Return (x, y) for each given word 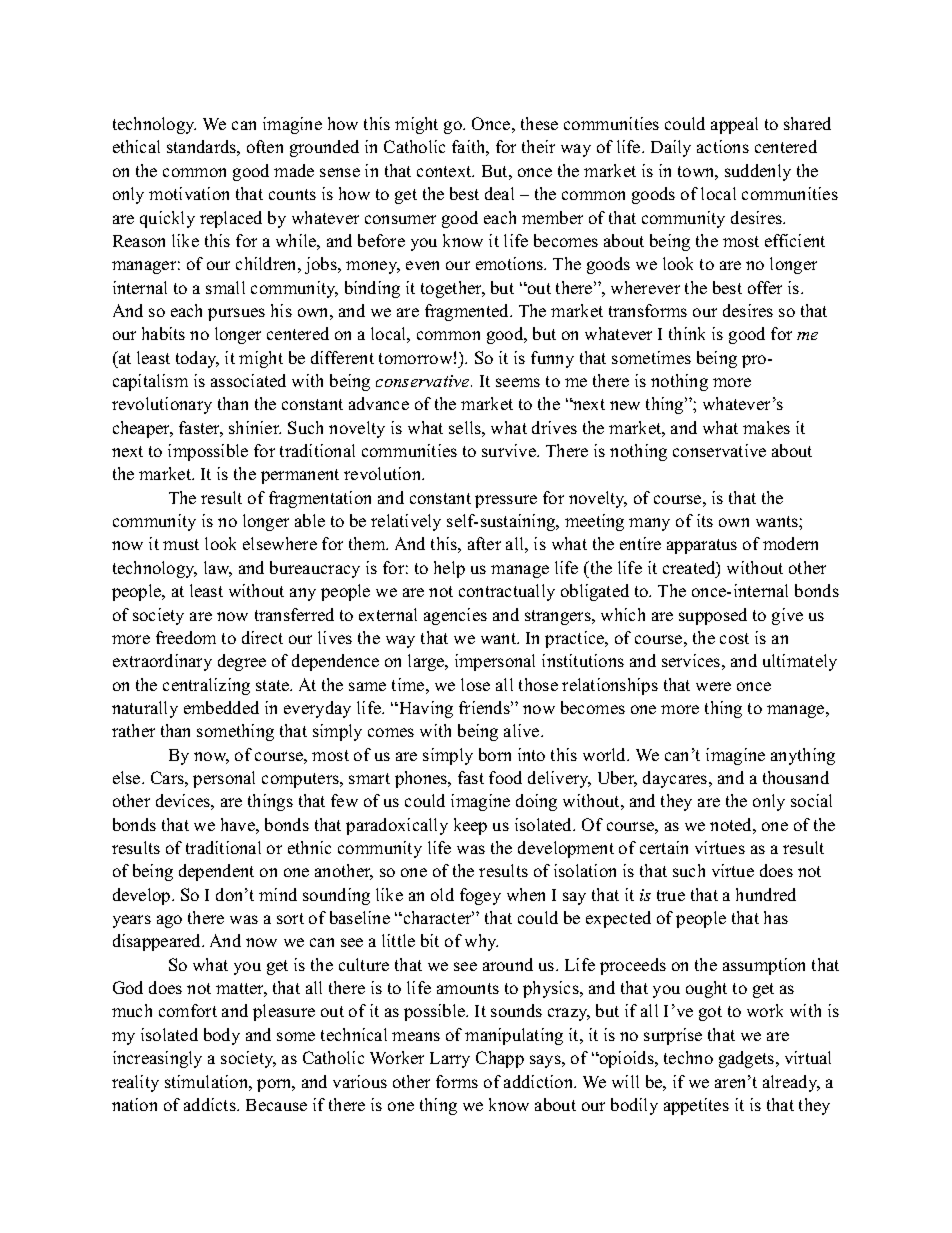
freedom (186, 637)
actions (723, 146)
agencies (455, 616)
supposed (713, 616)
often (265, 146)
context (445, 171)
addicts (211, 1104)
